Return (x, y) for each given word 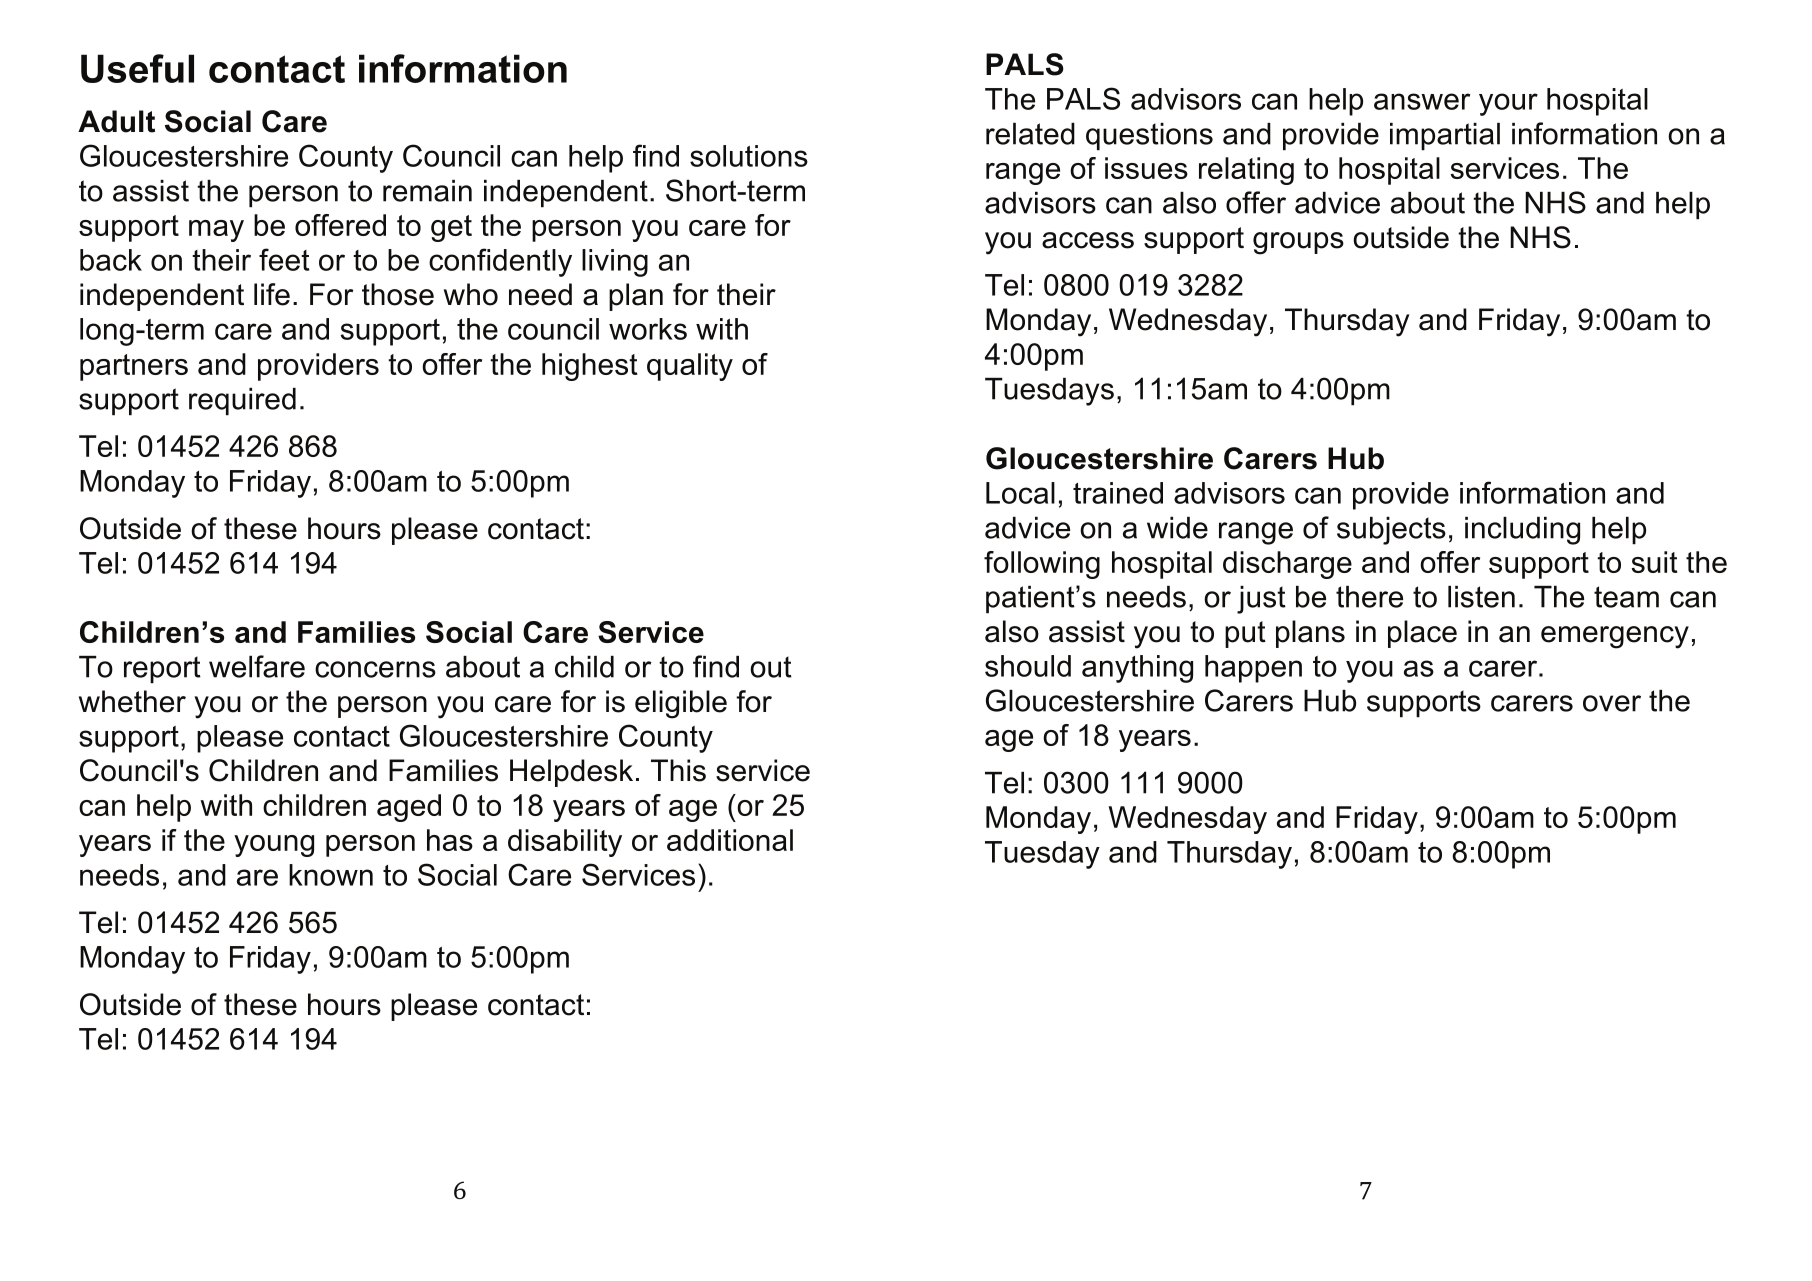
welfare (257, 666)
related (1030, 134)
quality (690, 367)
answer (1422, 101)
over (1612, 703)
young (274, 846)
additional (730, 840)
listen (1481, 597)
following (1042, 565)
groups (1298, 243)
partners (134, 367)
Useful (137, 68)
